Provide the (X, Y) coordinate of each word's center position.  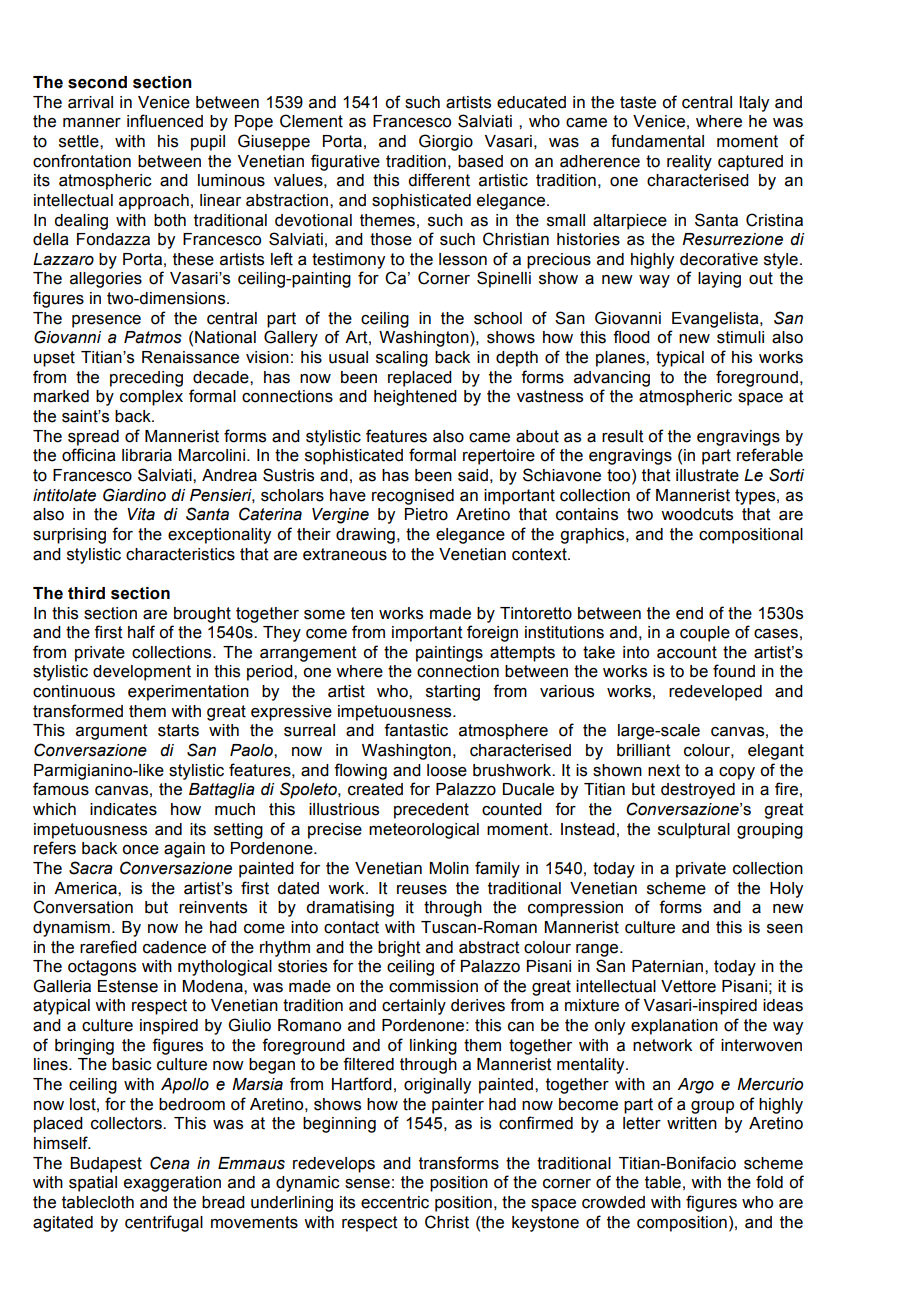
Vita (141, 514)
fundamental (657, 141)
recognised (413, 497)
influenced (165, 121)
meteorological (424, 831)
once (140, 850)
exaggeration (172, 1184)
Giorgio (446, 142)
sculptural (694, 831)
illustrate (707, 475)
